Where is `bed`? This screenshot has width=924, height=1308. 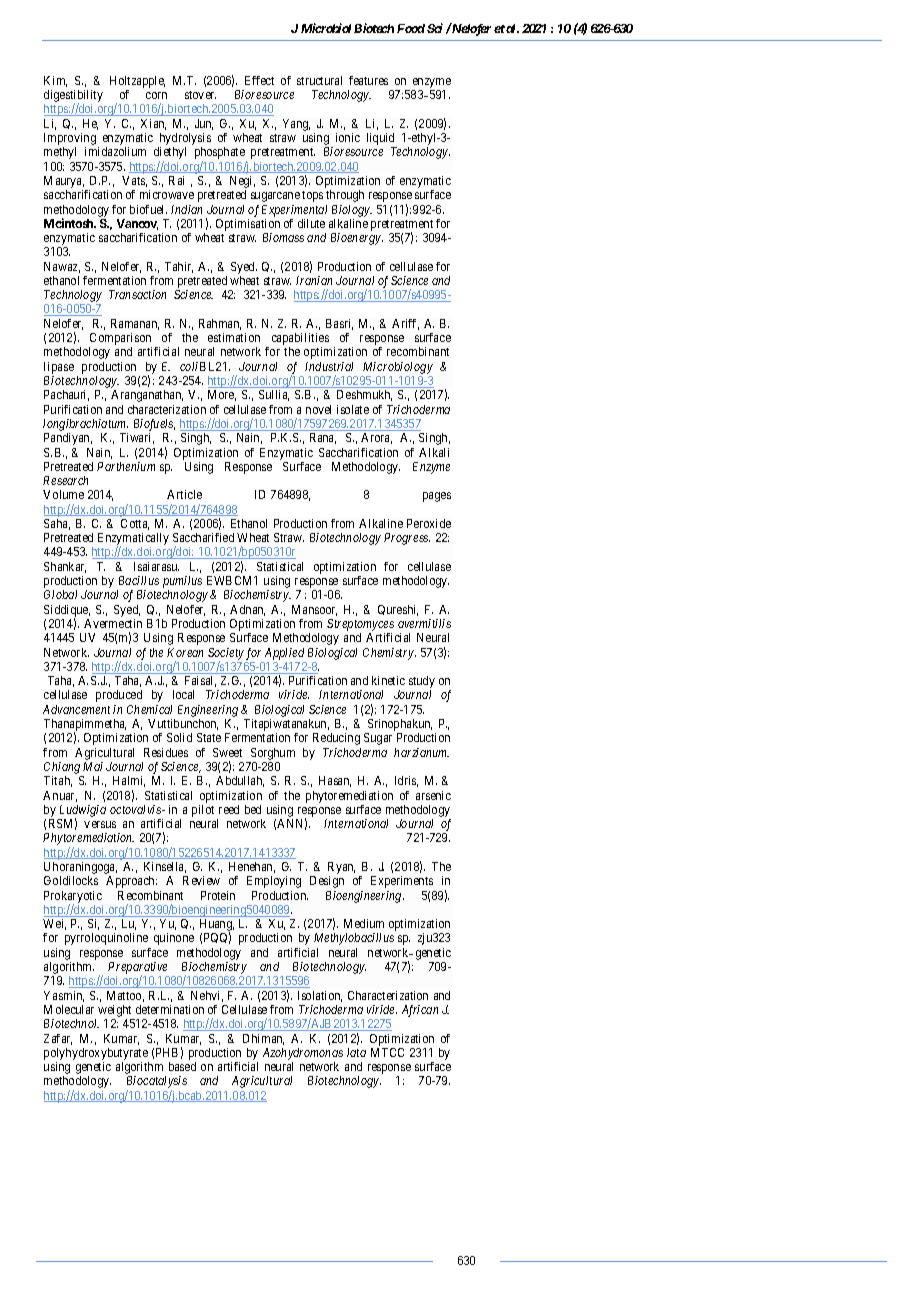 bed is located at coordinates (253, 809).
